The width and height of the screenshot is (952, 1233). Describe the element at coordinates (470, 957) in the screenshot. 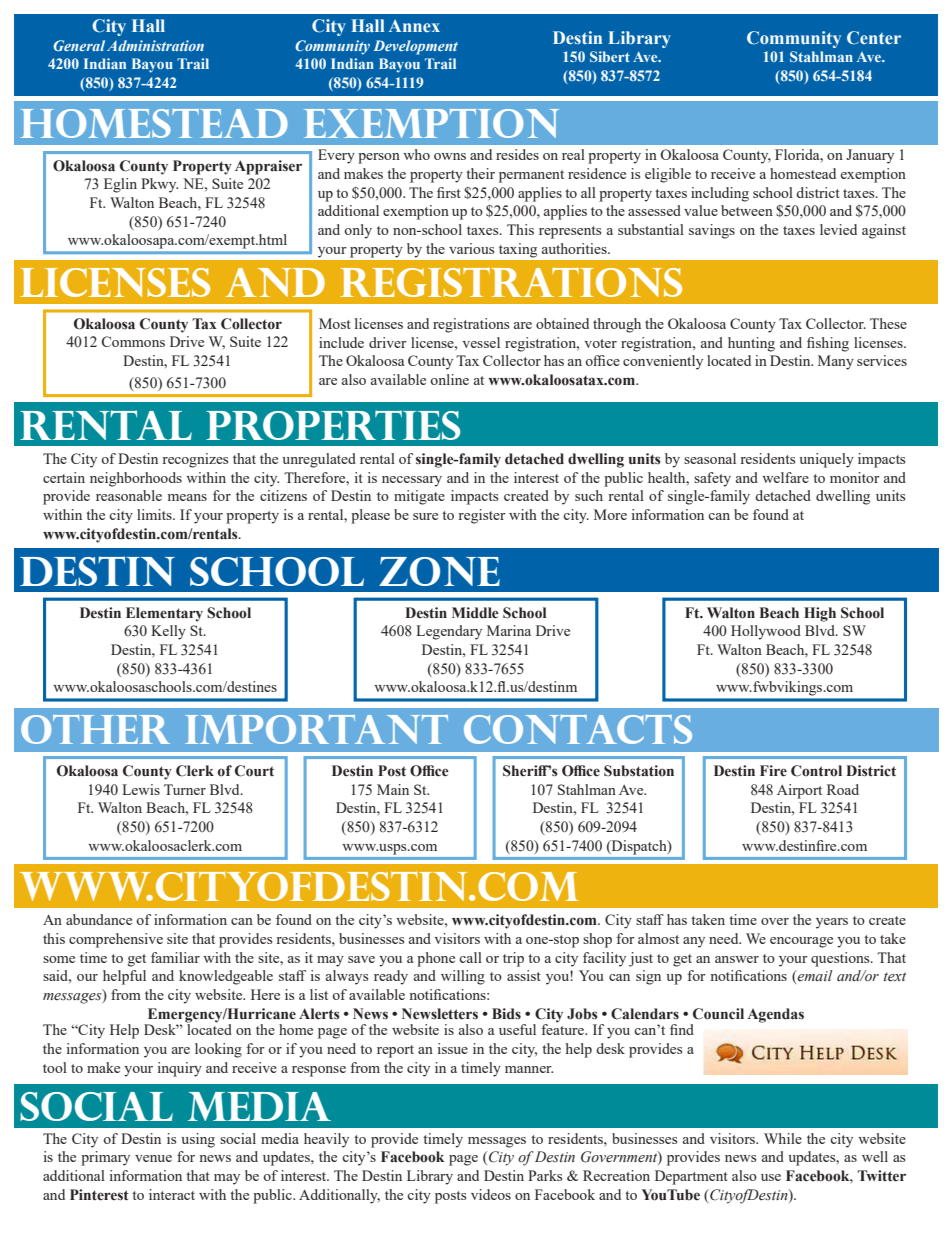

I see `call` at that location.
